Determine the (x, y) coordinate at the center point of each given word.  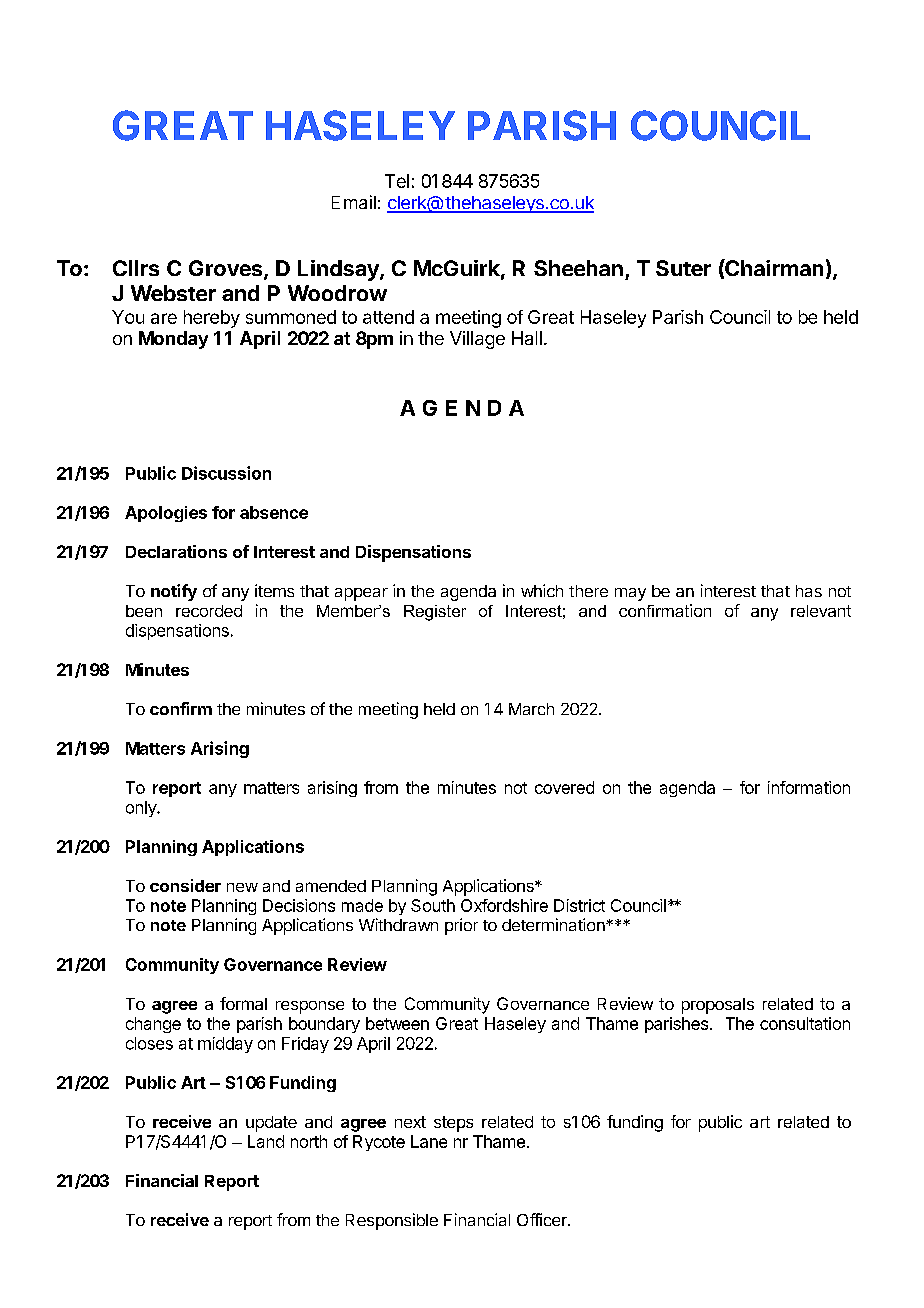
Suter (683, 268)
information (809, 787)
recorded (209, 611)
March (531, 709)
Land (266, 1141)
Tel (397, 181)
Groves (227, 269)
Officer (543, 1219)
